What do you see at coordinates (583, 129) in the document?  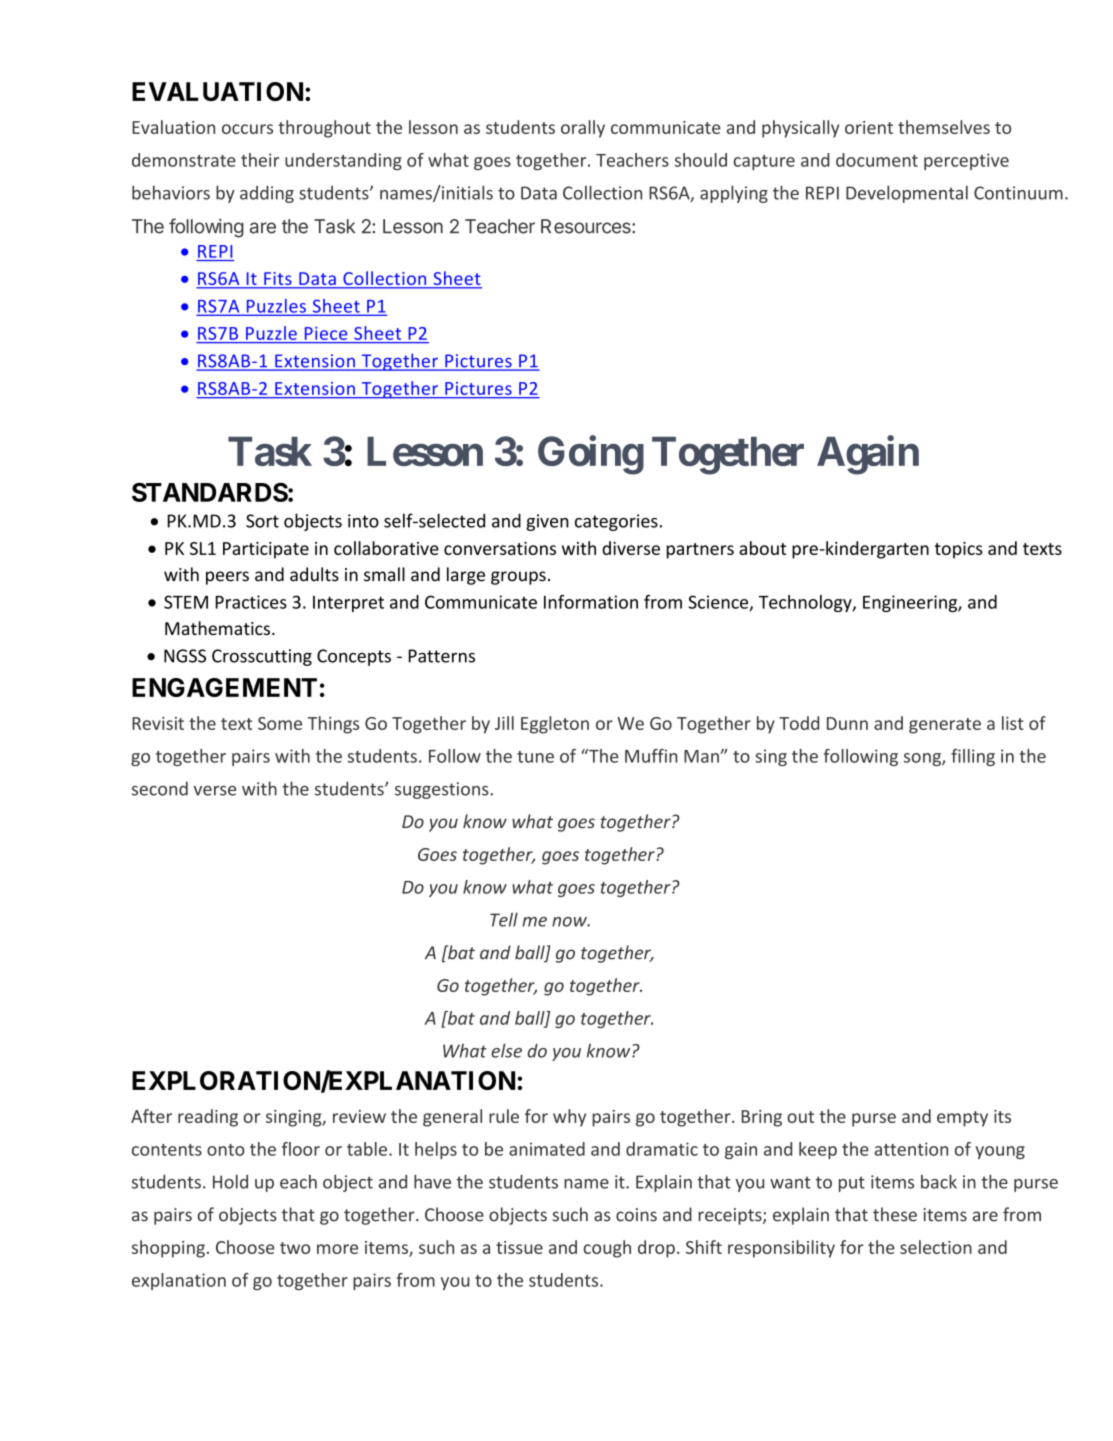 I see `orally` at bounding box center [583, 129].
